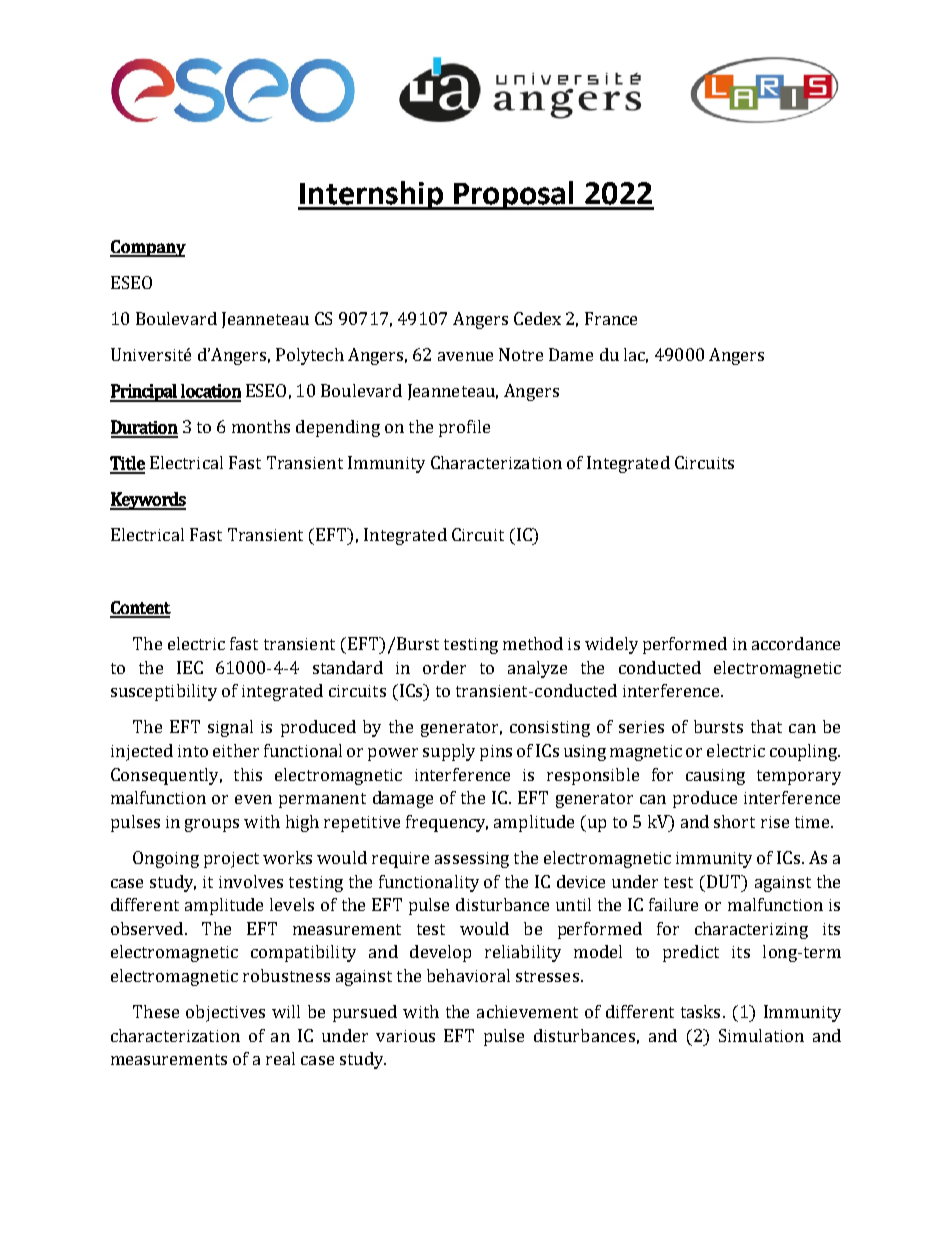  What do you see at coordinates (611, 318) in the page?
I see `France` at bounding box center [611, 318].
